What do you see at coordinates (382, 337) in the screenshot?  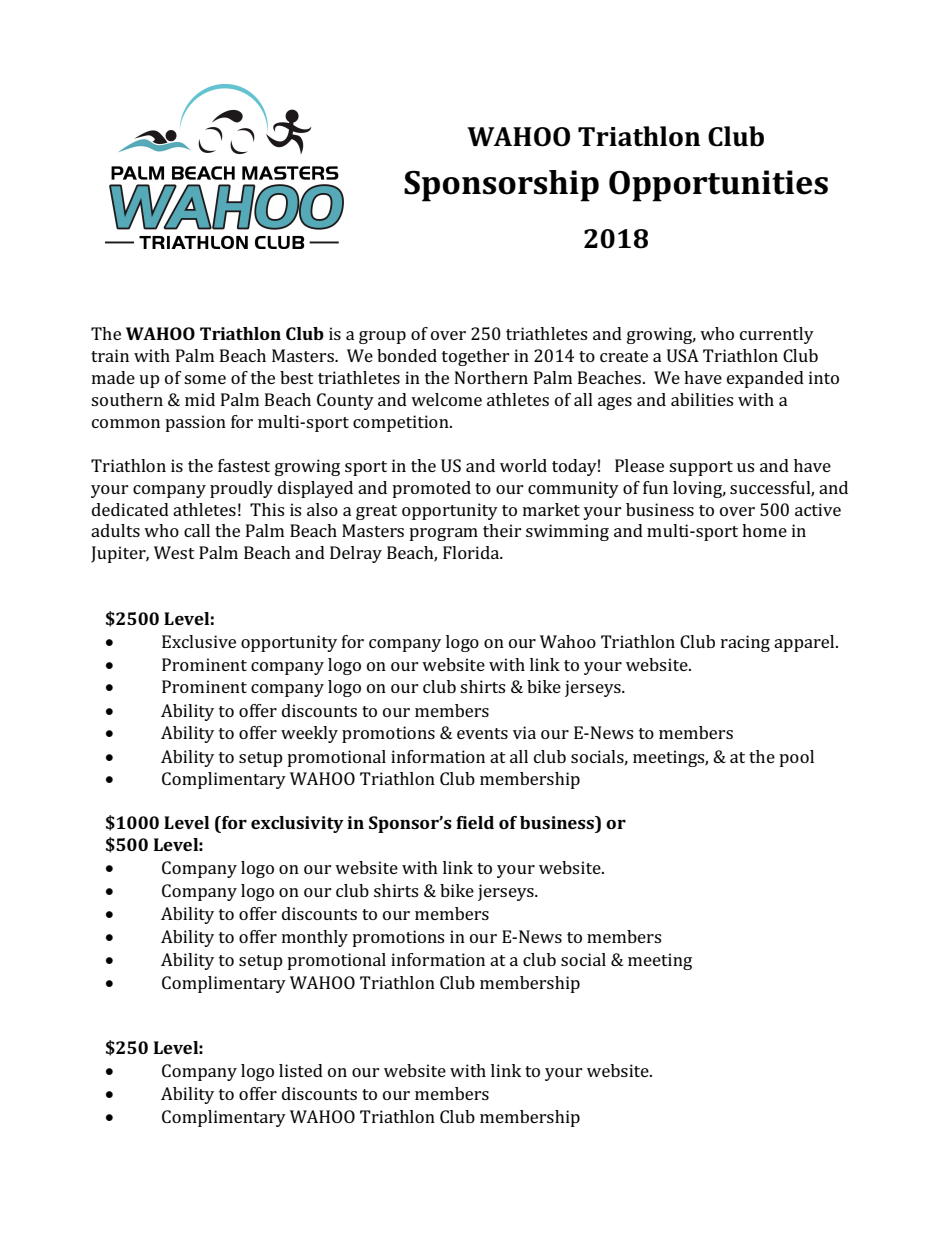 I see `group` at bounding box center [382, 337].
